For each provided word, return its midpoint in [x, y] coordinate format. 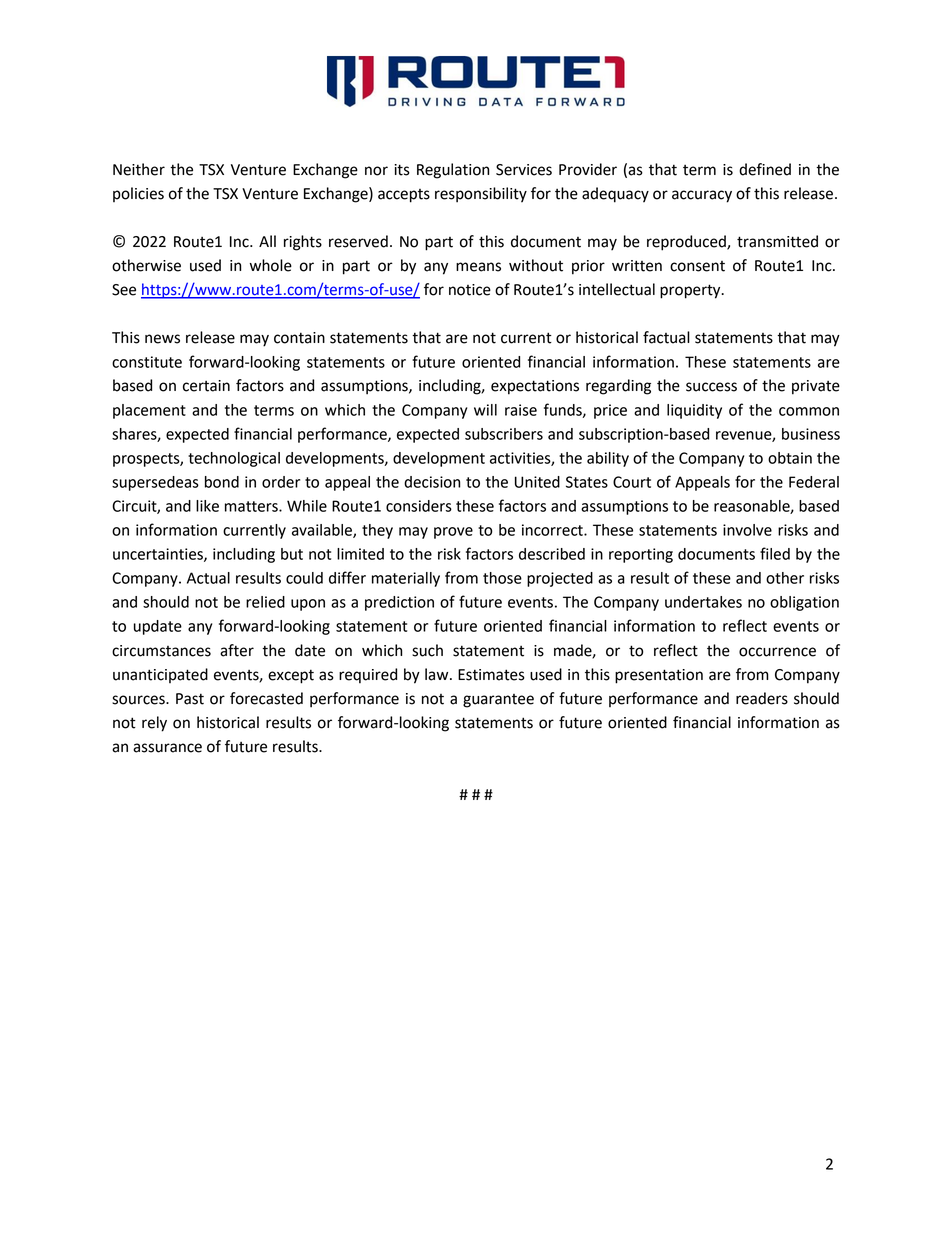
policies [138, 194]
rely [154, 724]
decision [432, 482]
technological [234, 459]
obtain [790, 458]
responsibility [481, 195]
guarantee [498, 701]
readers [762, 698]
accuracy [702, 196]
